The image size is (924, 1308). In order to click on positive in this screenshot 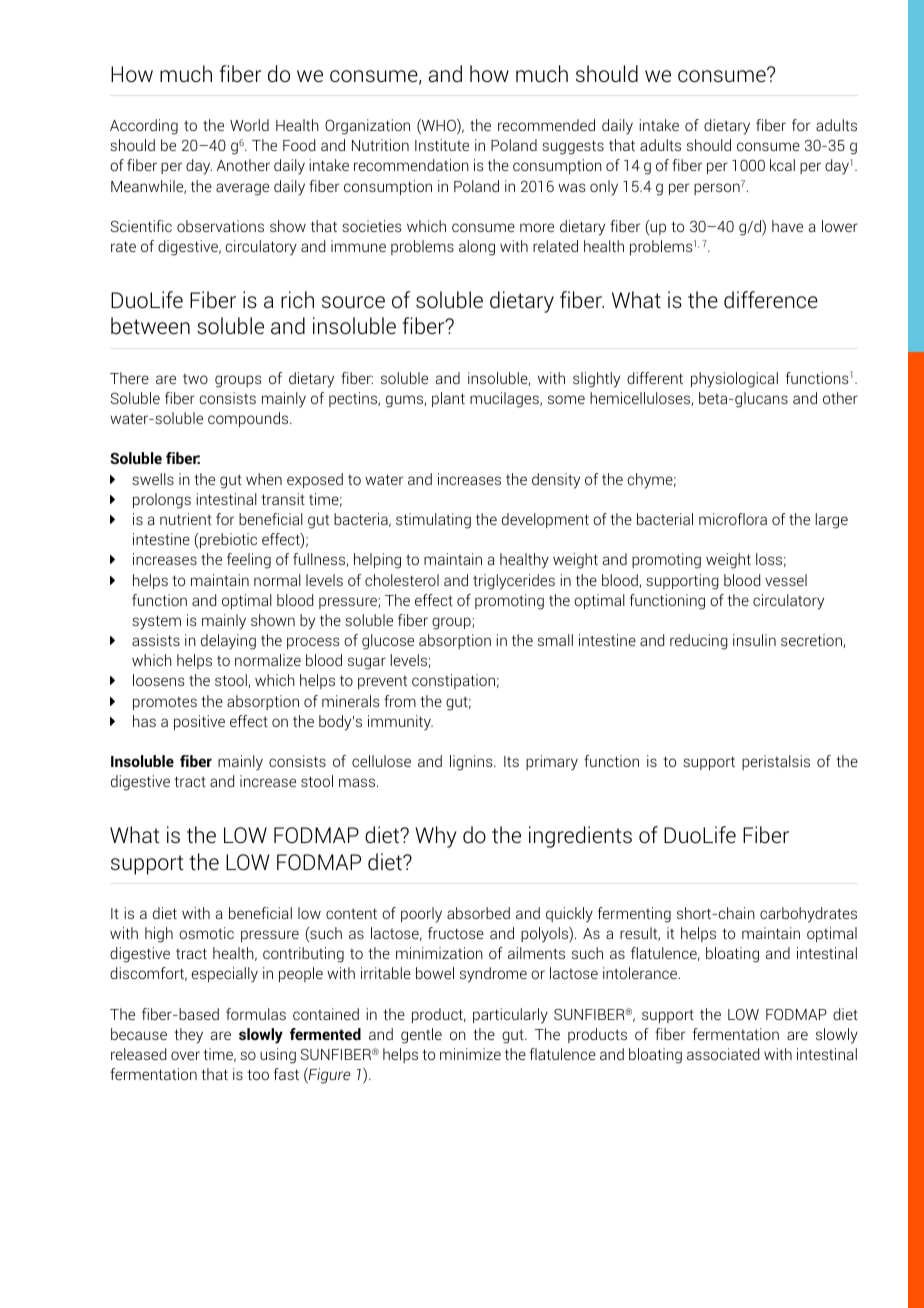, I will do `click(199, 722)`.
